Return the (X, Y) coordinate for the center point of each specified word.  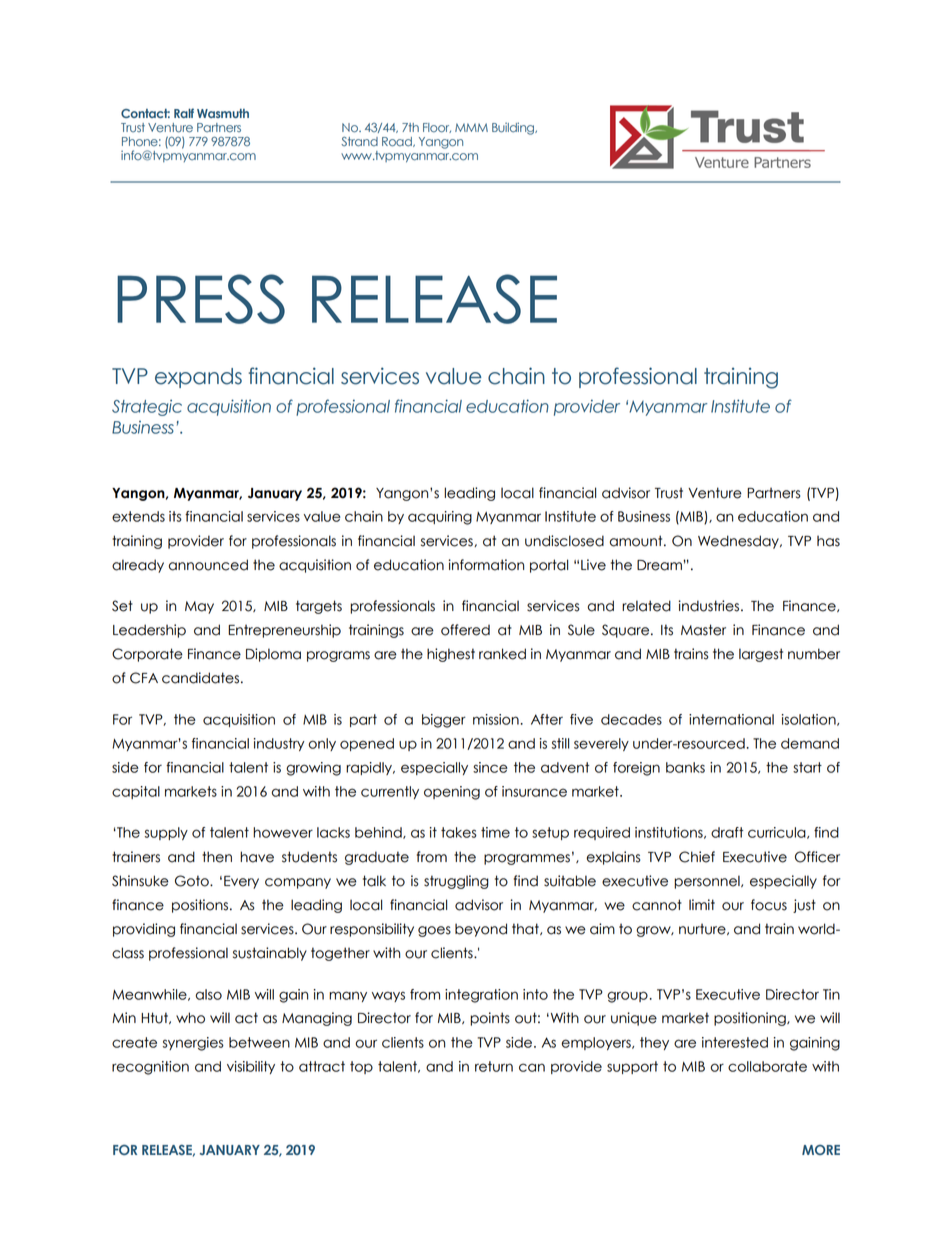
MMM (471, 127)
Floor (437, 128)
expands (198, 378)
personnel (708, 882)
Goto (193, 881)
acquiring (440, 518)
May (199, 607)
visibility (251, 1067)
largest (761, 655)
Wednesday (739, 542)
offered (465, 630)
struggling (456, 882)
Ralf (184, 113)
